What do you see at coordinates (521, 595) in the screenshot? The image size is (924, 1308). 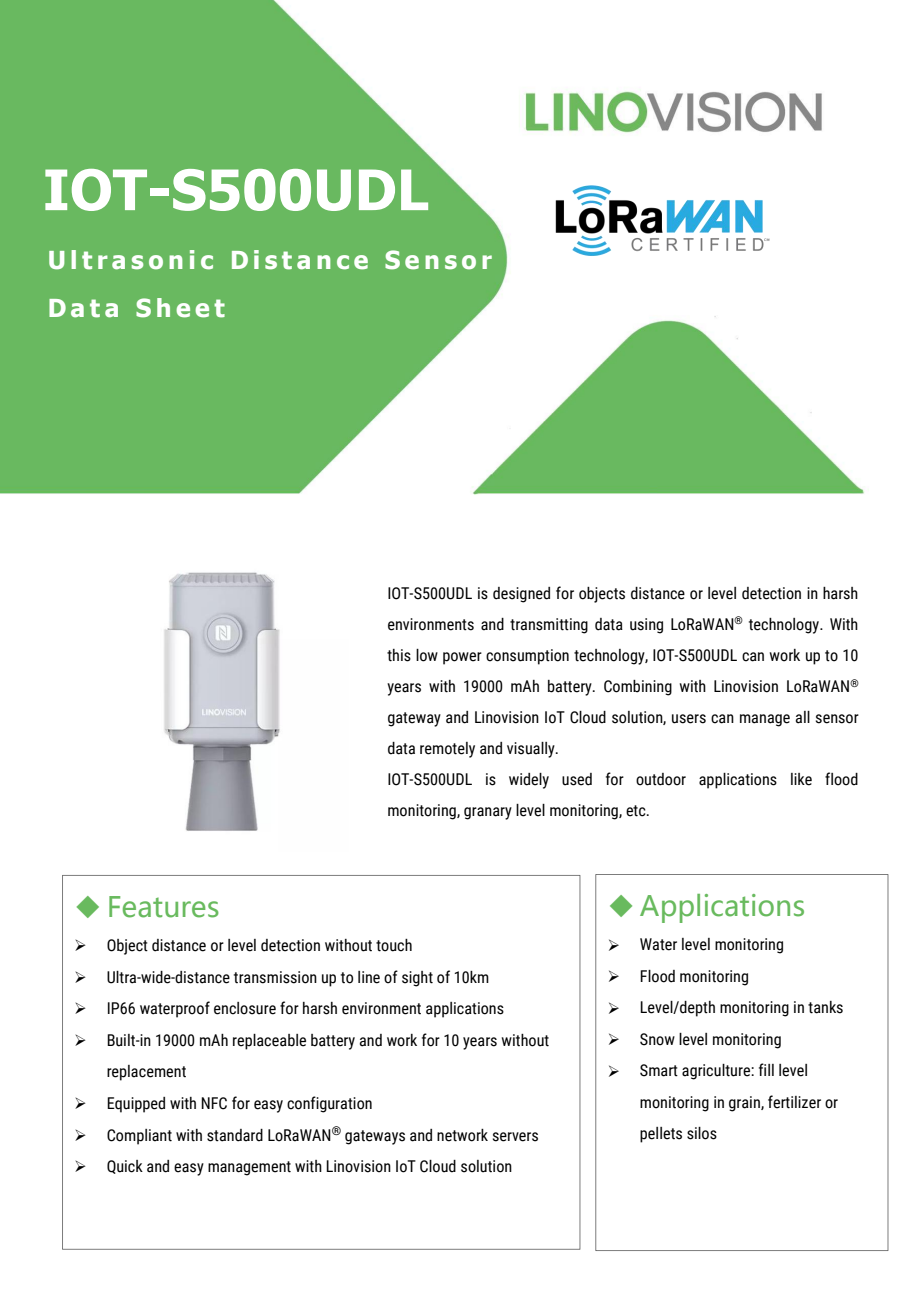 I see `designed` at bounding box center [521, 595].
